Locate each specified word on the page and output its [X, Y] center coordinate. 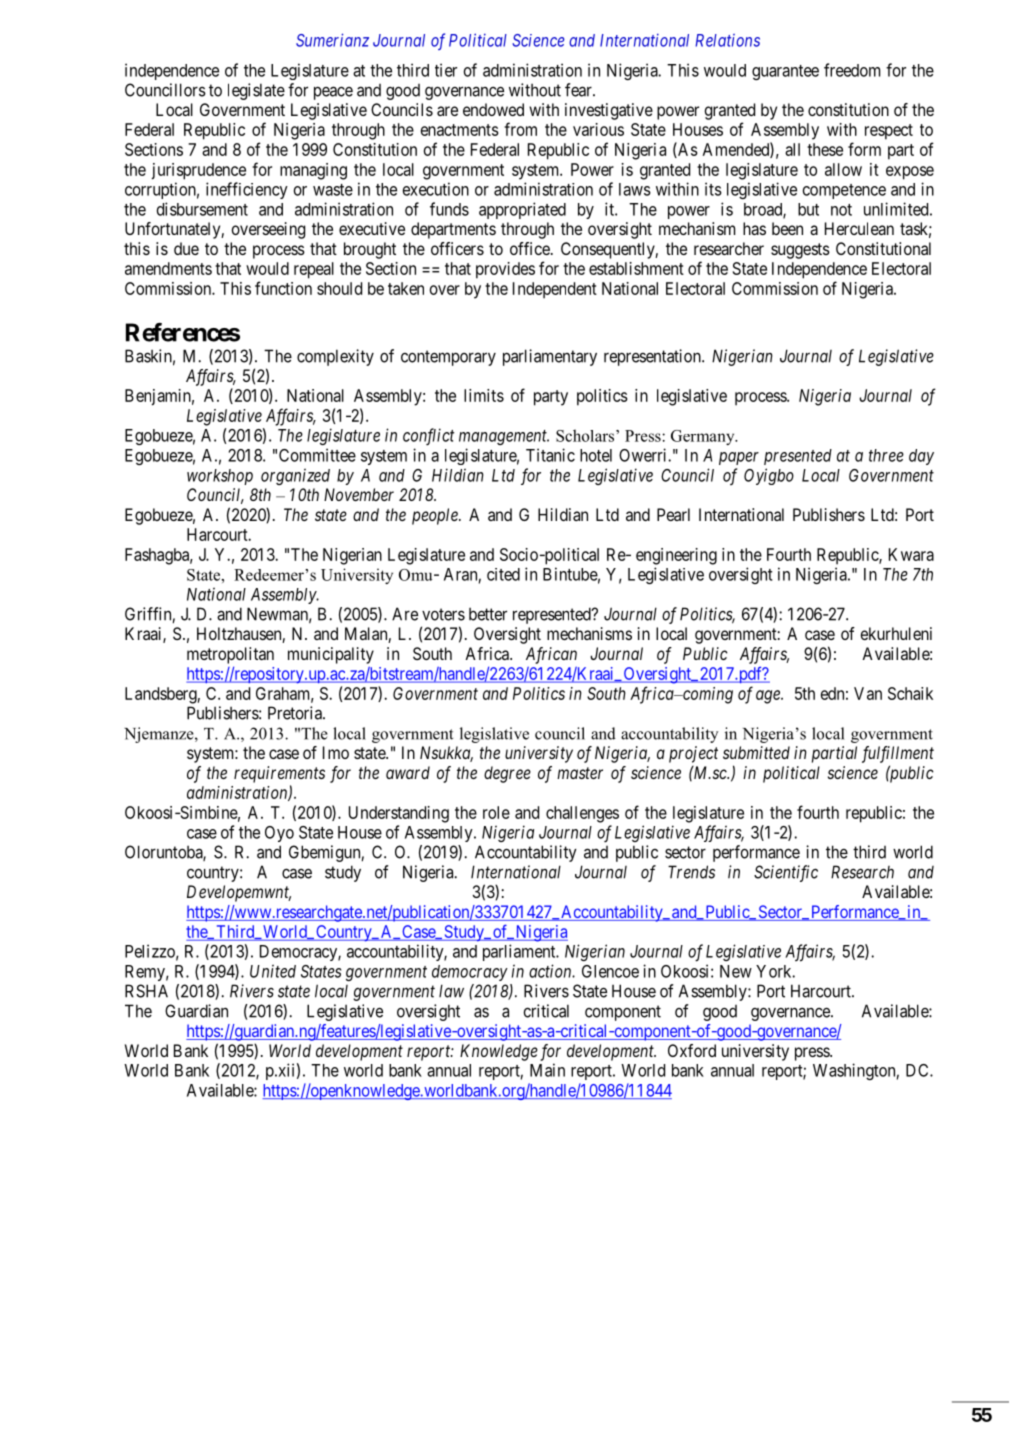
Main [547, 1070]
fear [579, 90]
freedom [852, 70]
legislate [256, 91]
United [273, 971]
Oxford [692, 1050]
